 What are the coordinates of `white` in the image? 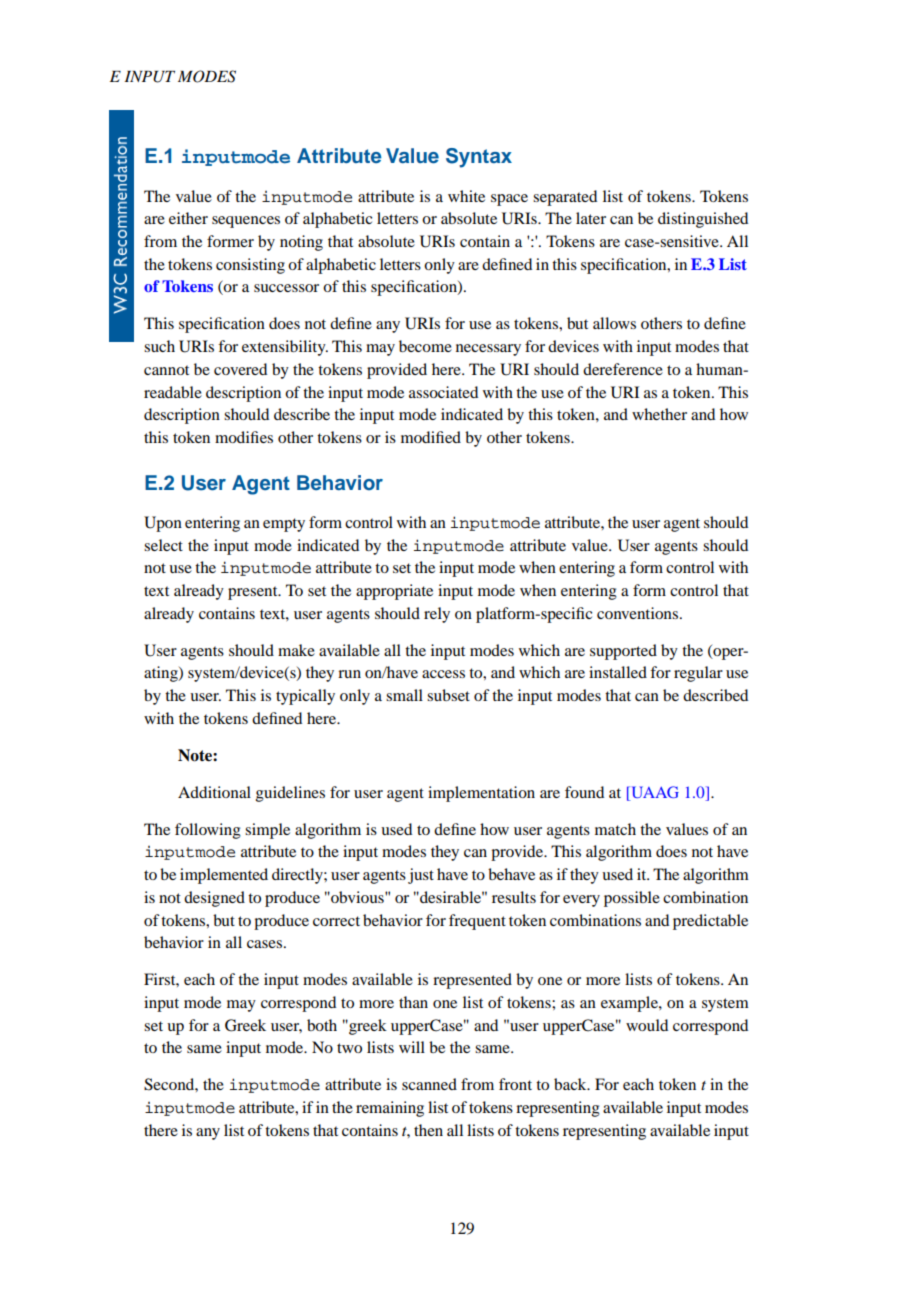 It's located at (466, 196).
